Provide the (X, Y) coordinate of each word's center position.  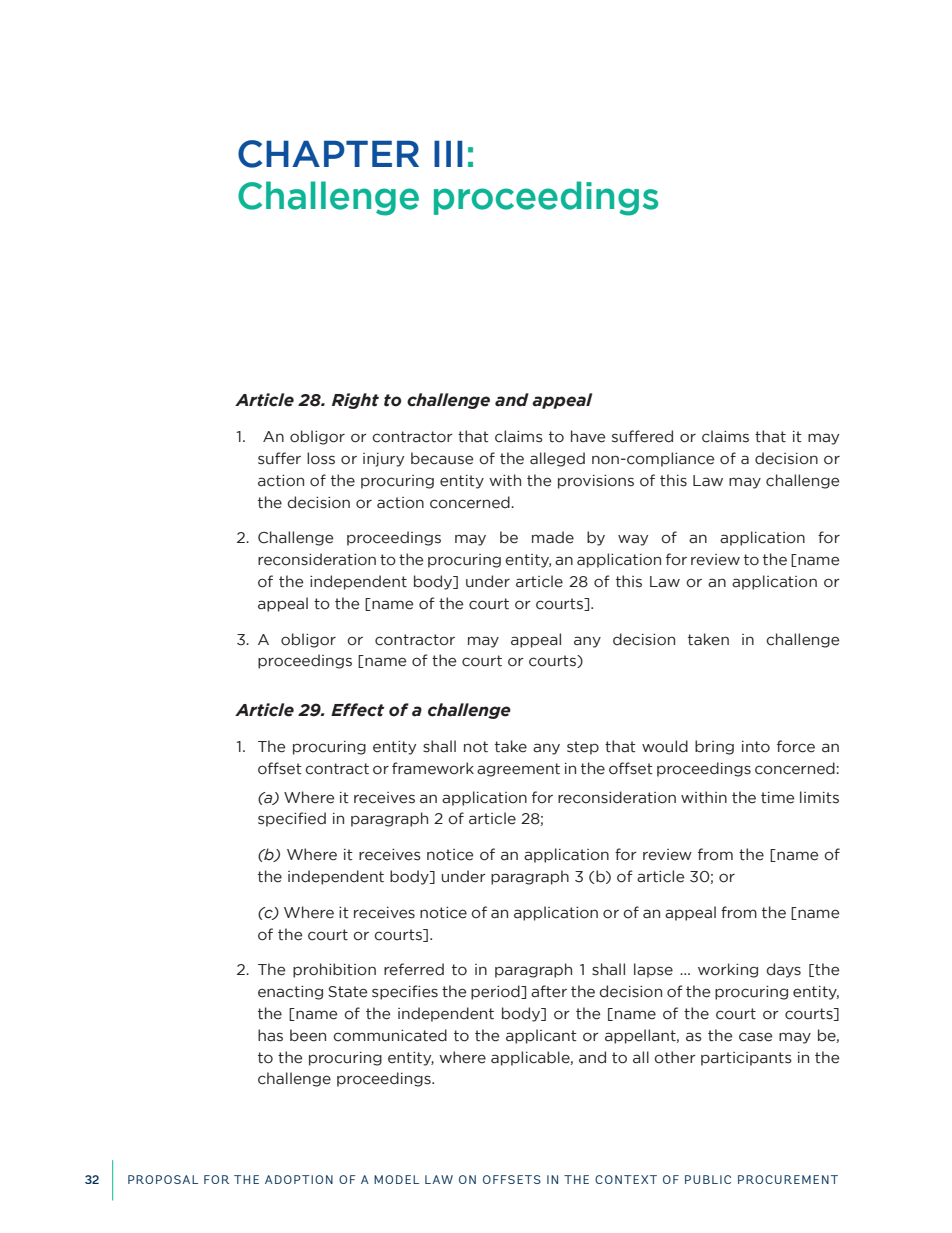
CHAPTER (328, 154)
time (777, 798)
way (633, 540)
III (448, 153)
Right (355, 401)
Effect (357, 710)
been (308, 1035)
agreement (518, 770)
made (553, 537)
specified (292, 819)
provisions (596, 482)
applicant (541, 1036)
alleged (557, 459)
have (588, 436)
